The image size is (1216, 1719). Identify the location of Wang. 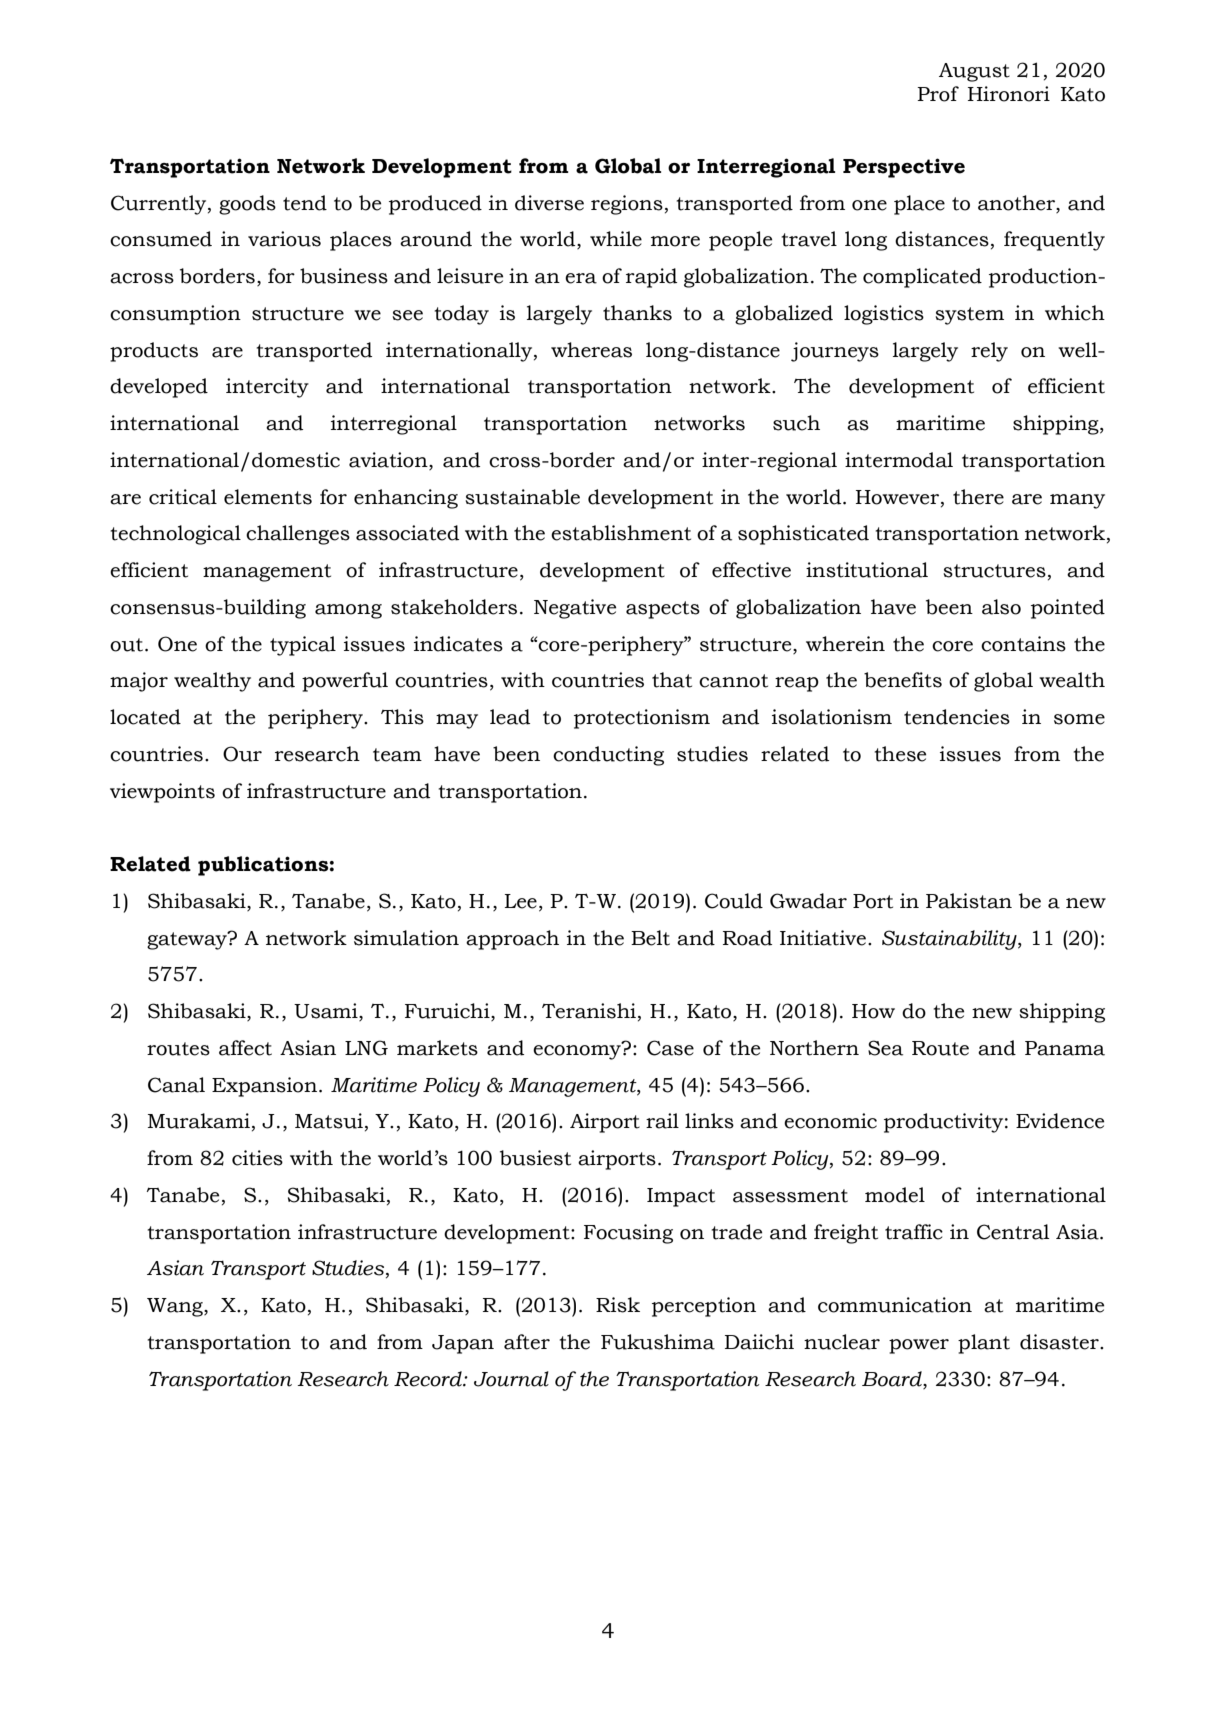
(176, 1307).
